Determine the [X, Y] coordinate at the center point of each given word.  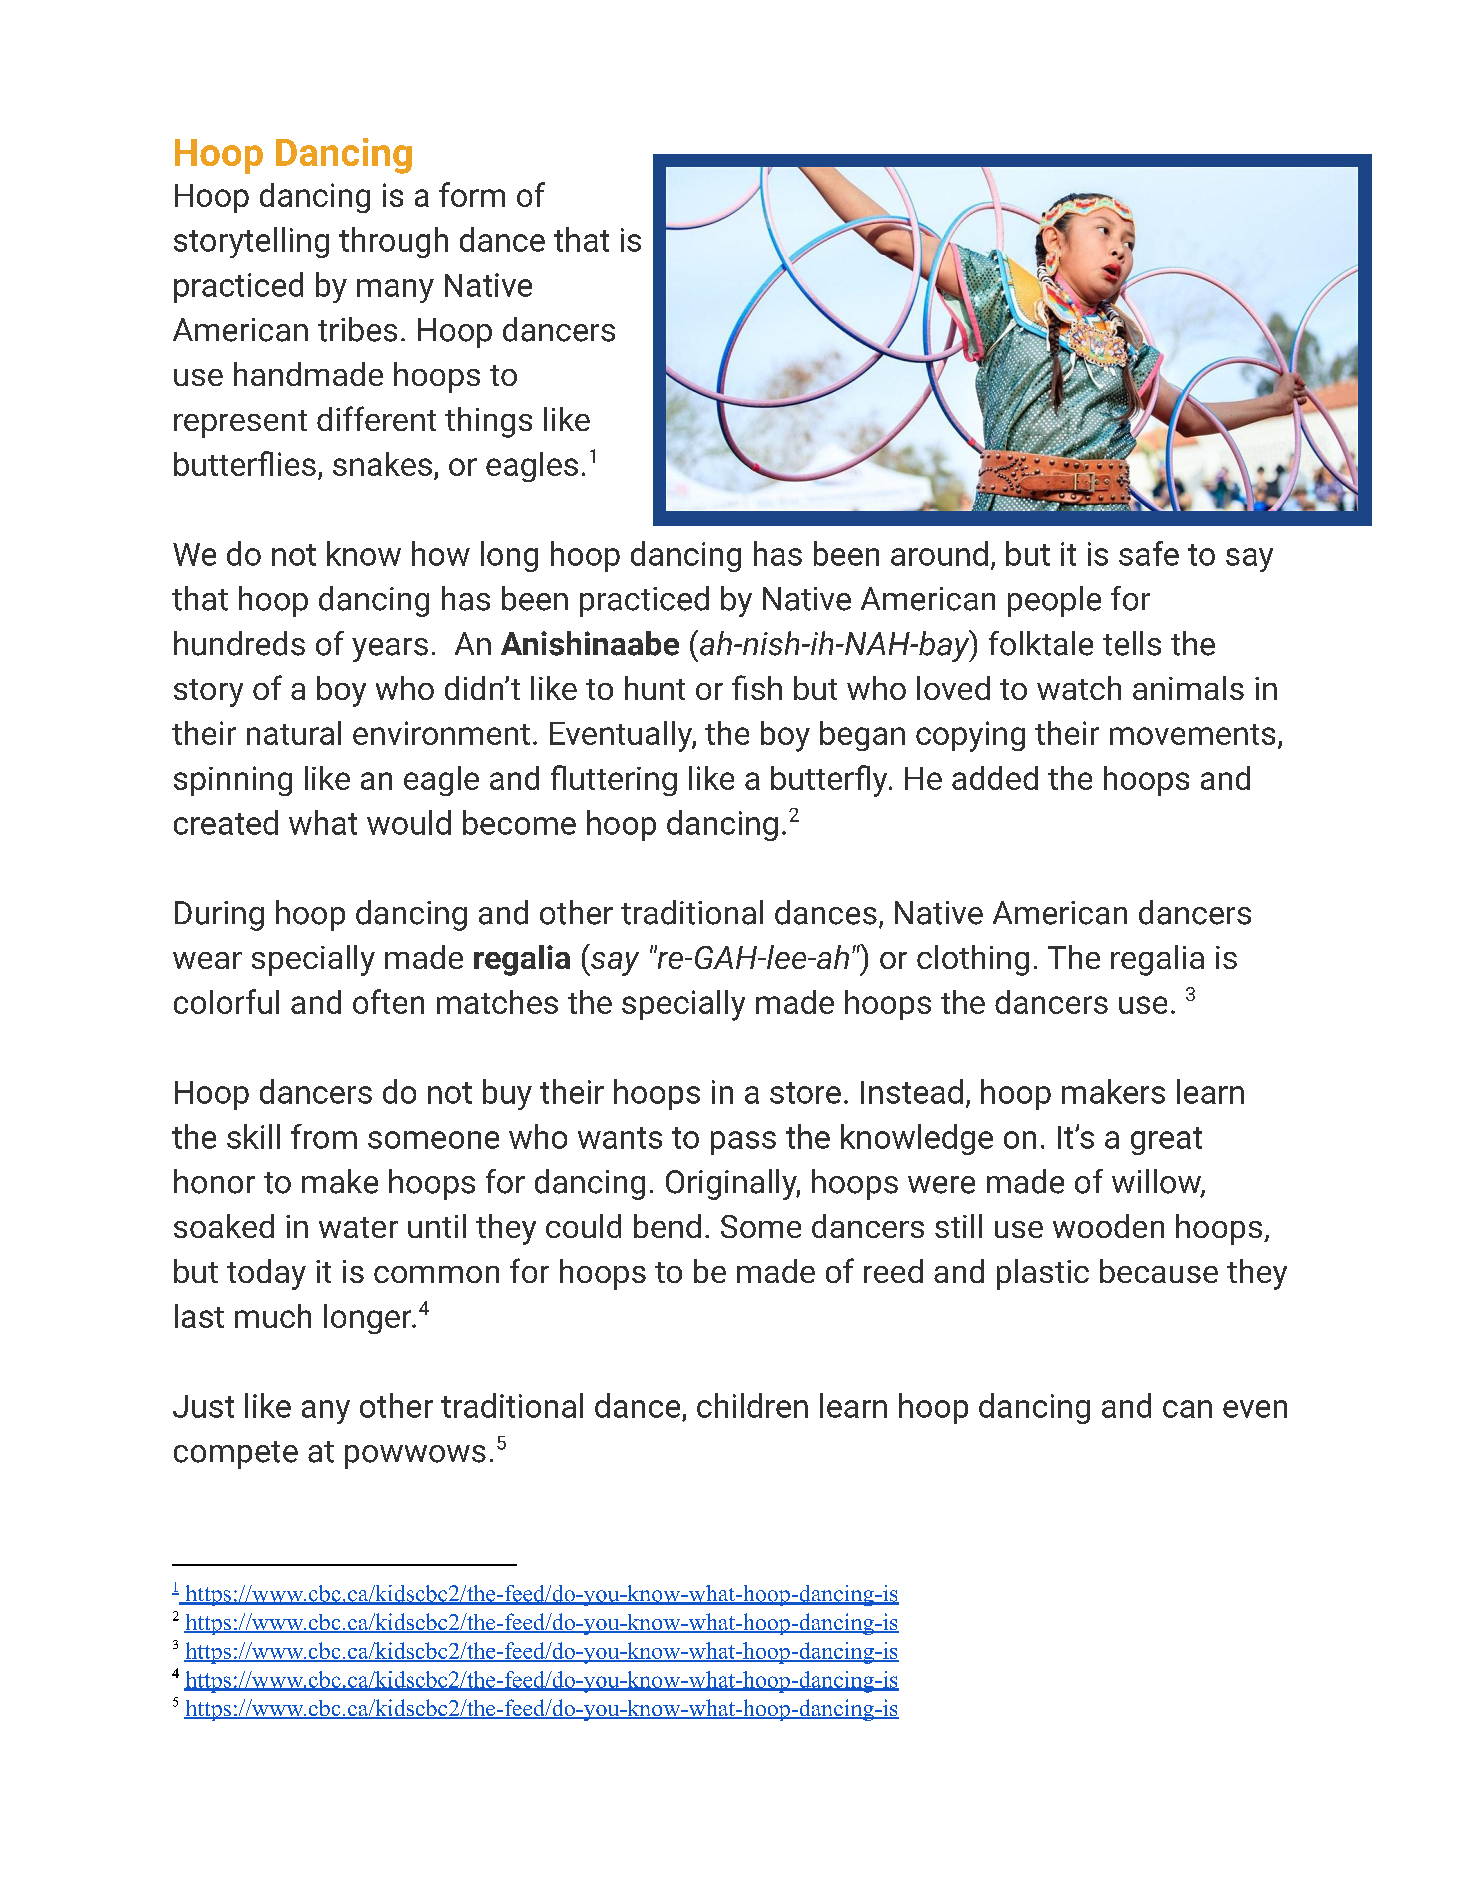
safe [1149, 553]
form [472, 194]
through [393, 242]
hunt [655, 688]
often [388, 1001]
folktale [1041, 643]
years [390, 650]
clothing [973, 960]
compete [236, 1455]
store [805, 1093]
